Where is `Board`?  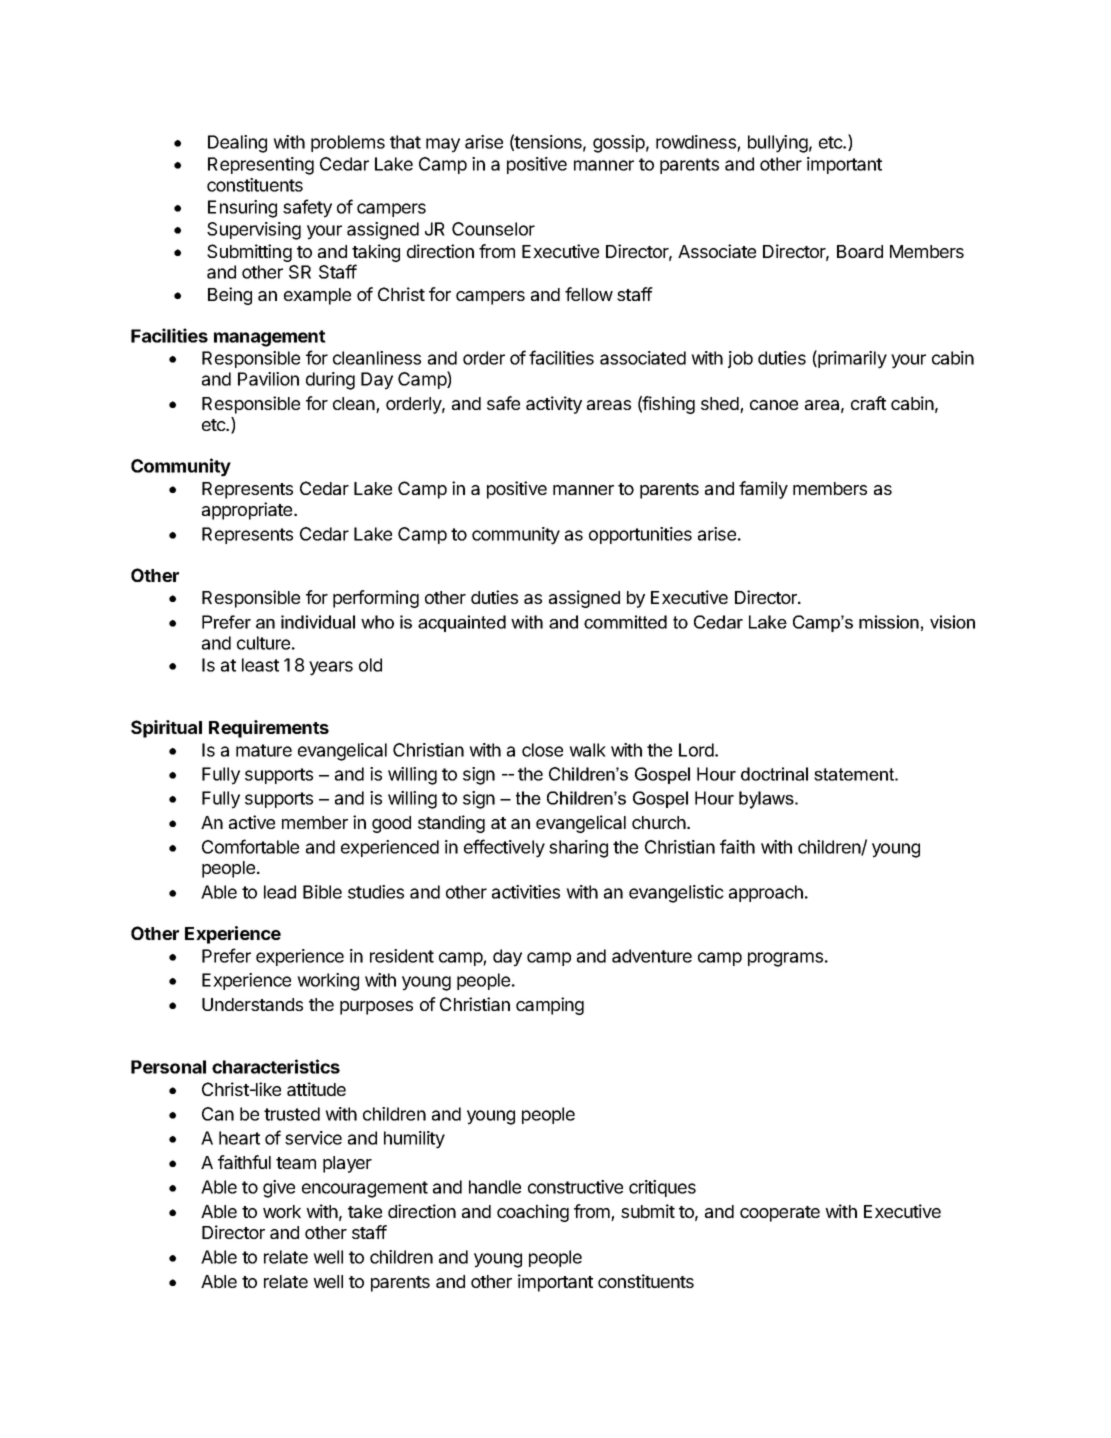
Board is located at coordinates (860, 251).
